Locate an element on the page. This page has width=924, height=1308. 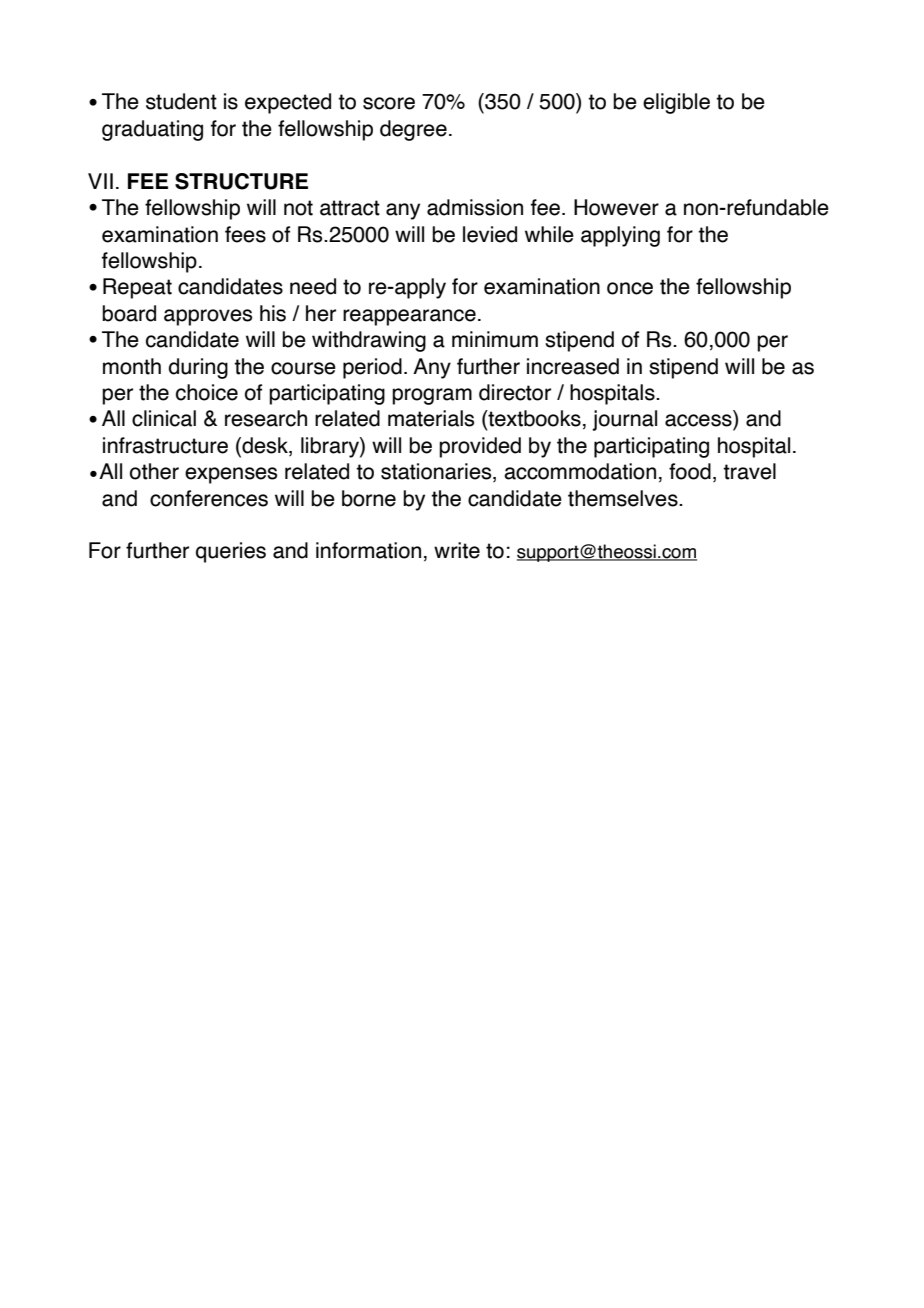
approves is located at coordinates (208, 317).
